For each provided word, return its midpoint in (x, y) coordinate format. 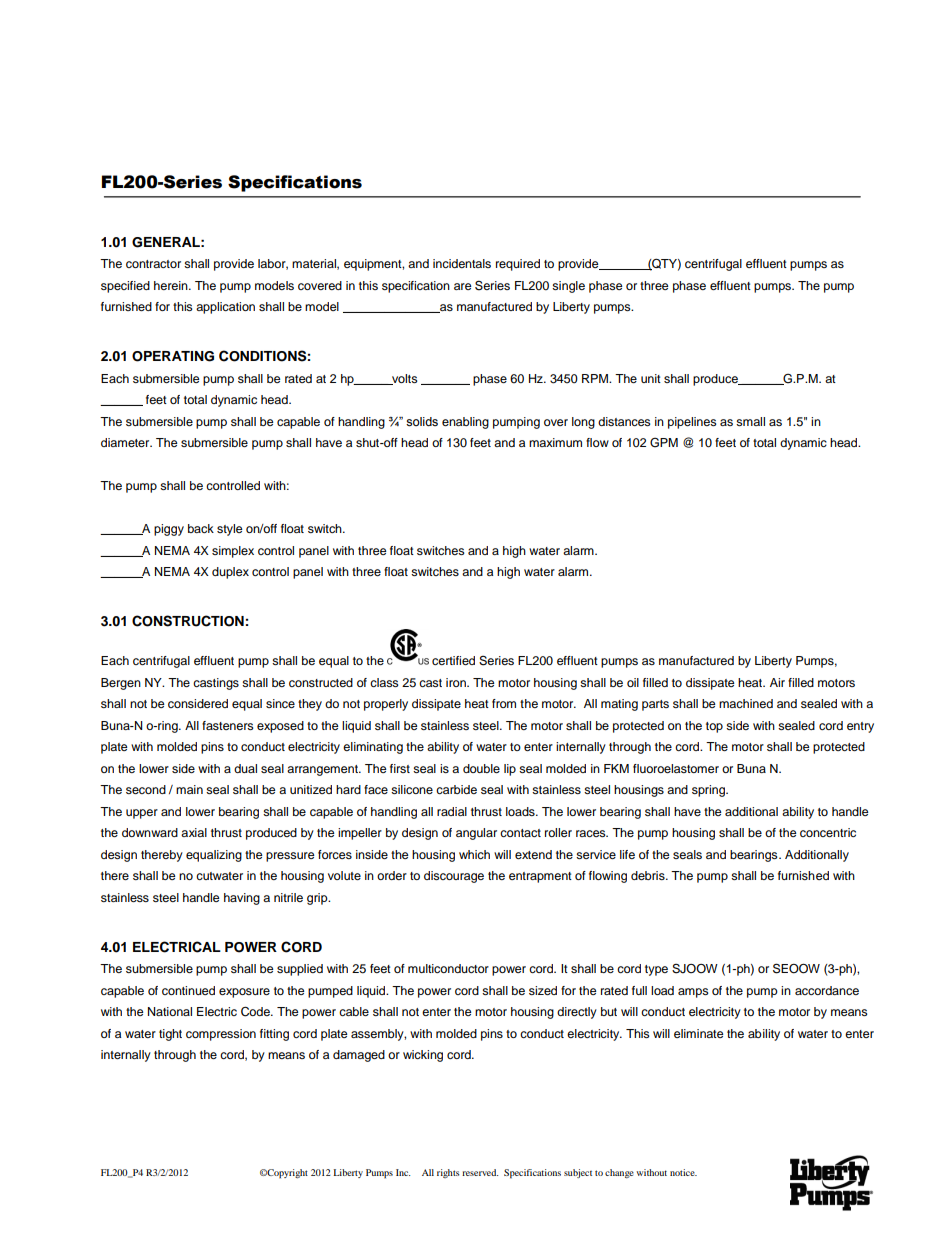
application (225, 308)
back (201, 528)
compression (221, 1035)
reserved (480, 1172)
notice (683, 1172)
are (463, 286)
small (750, 421)
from (504, 703)
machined (746, 703)
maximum (555, 442)
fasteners (228, 725)
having (242, 899)
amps (693, 993)
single (568, 287)
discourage (454, 877)
